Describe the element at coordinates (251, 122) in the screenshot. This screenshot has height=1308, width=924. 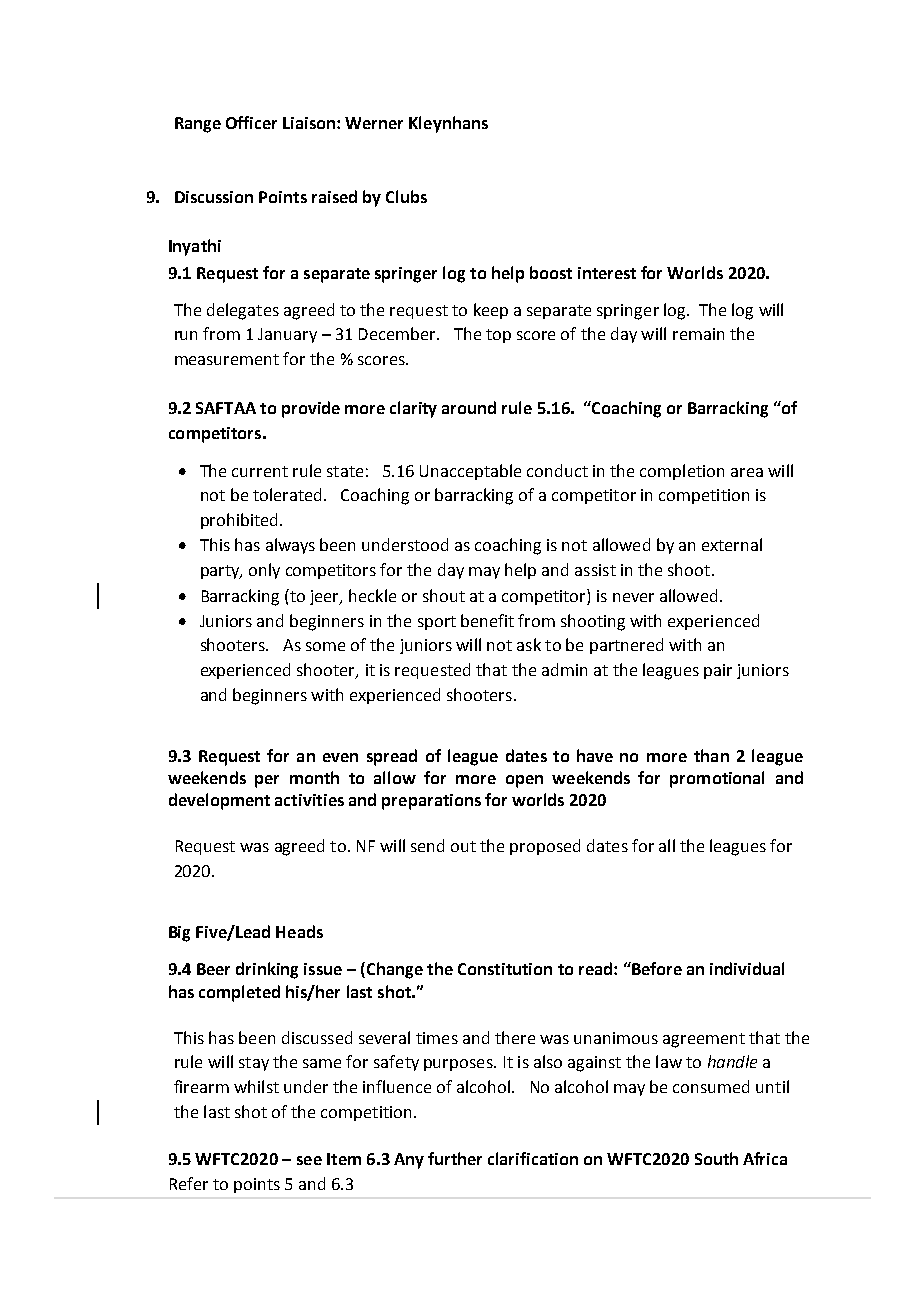
I see `Officer` at that location.
